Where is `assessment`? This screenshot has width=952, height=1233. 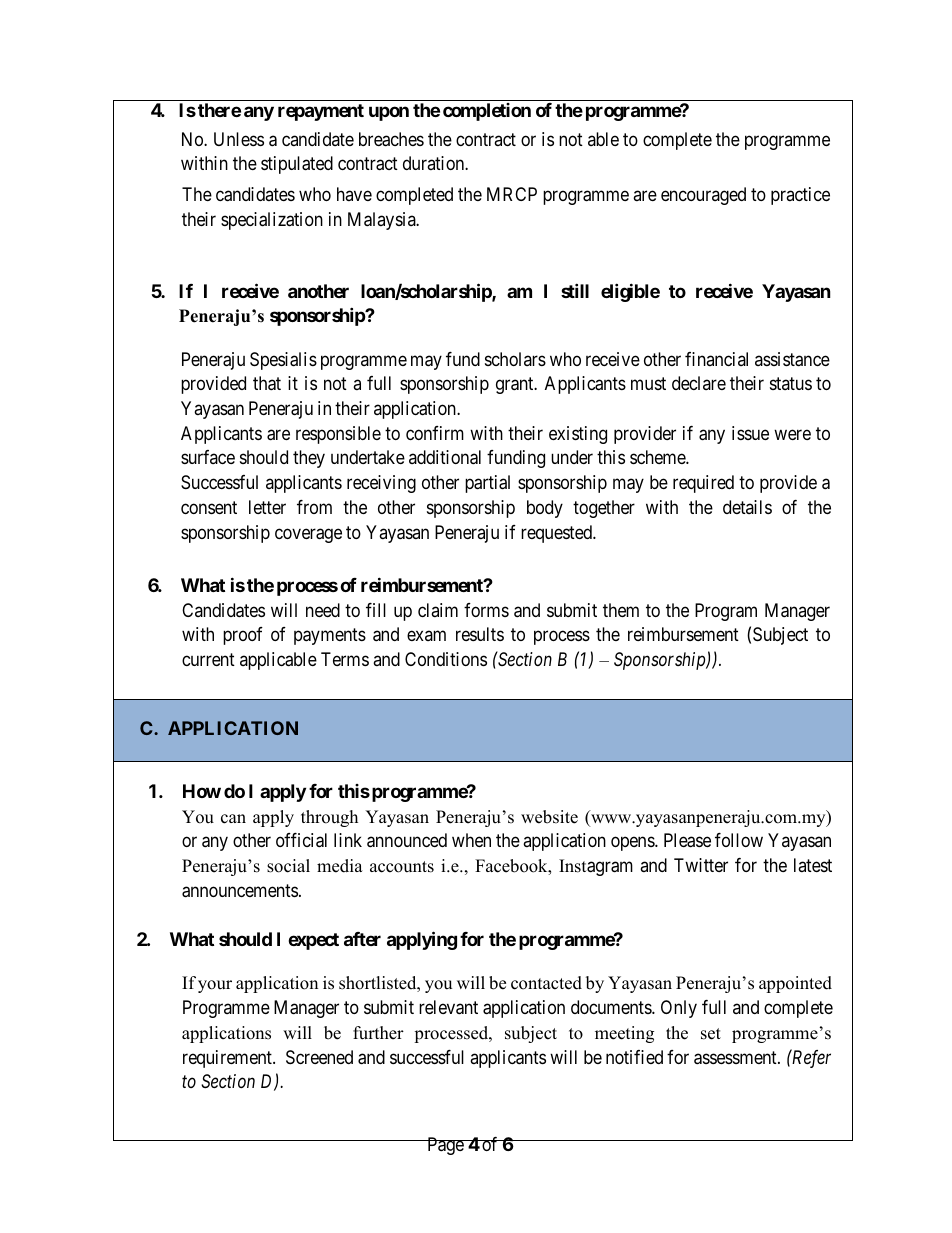 assessment is located at coordinates (736, 1058).
